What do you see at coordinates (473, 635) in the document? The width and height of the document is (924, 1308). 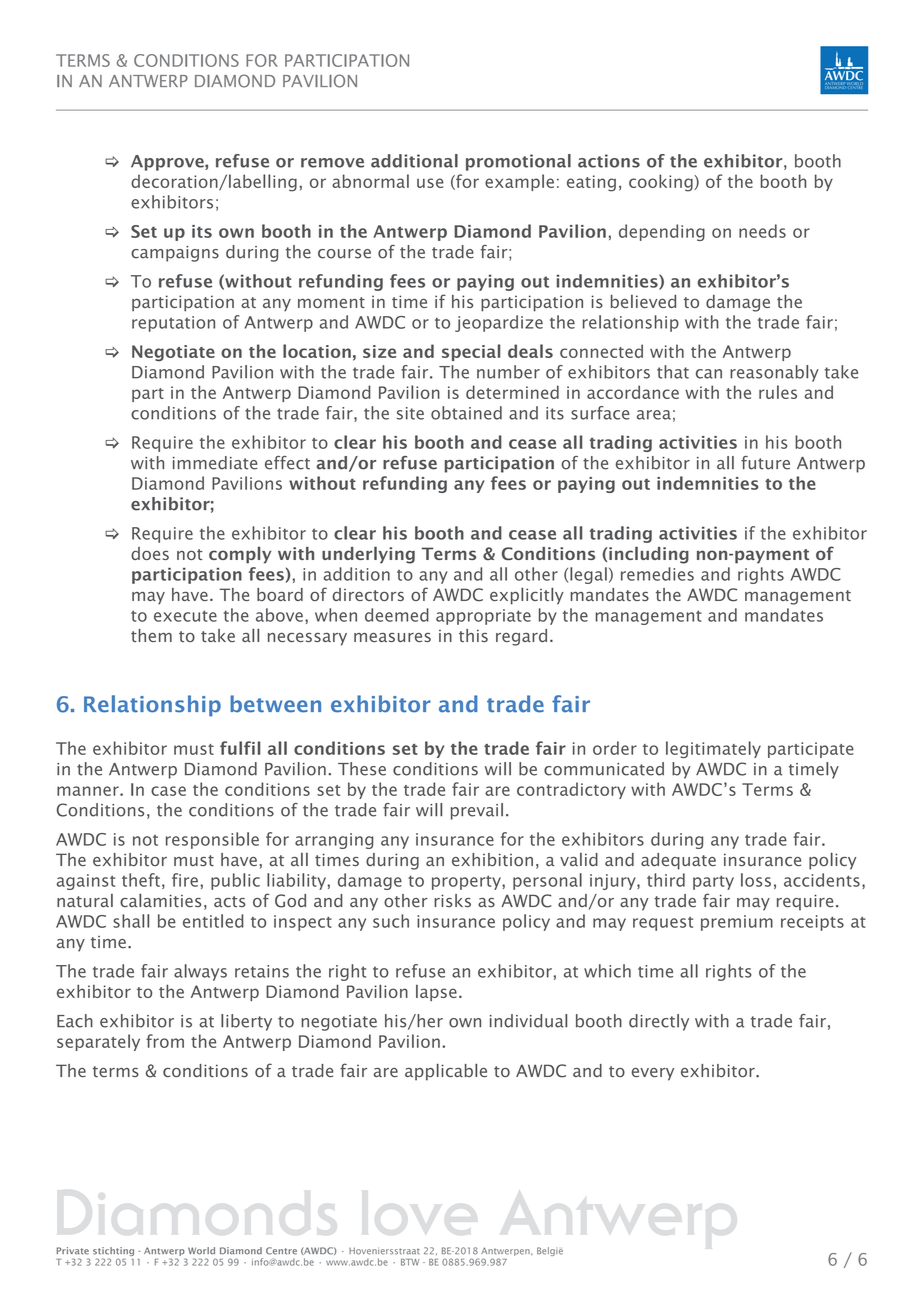 I see `this` at bounding box center [473, 635].
